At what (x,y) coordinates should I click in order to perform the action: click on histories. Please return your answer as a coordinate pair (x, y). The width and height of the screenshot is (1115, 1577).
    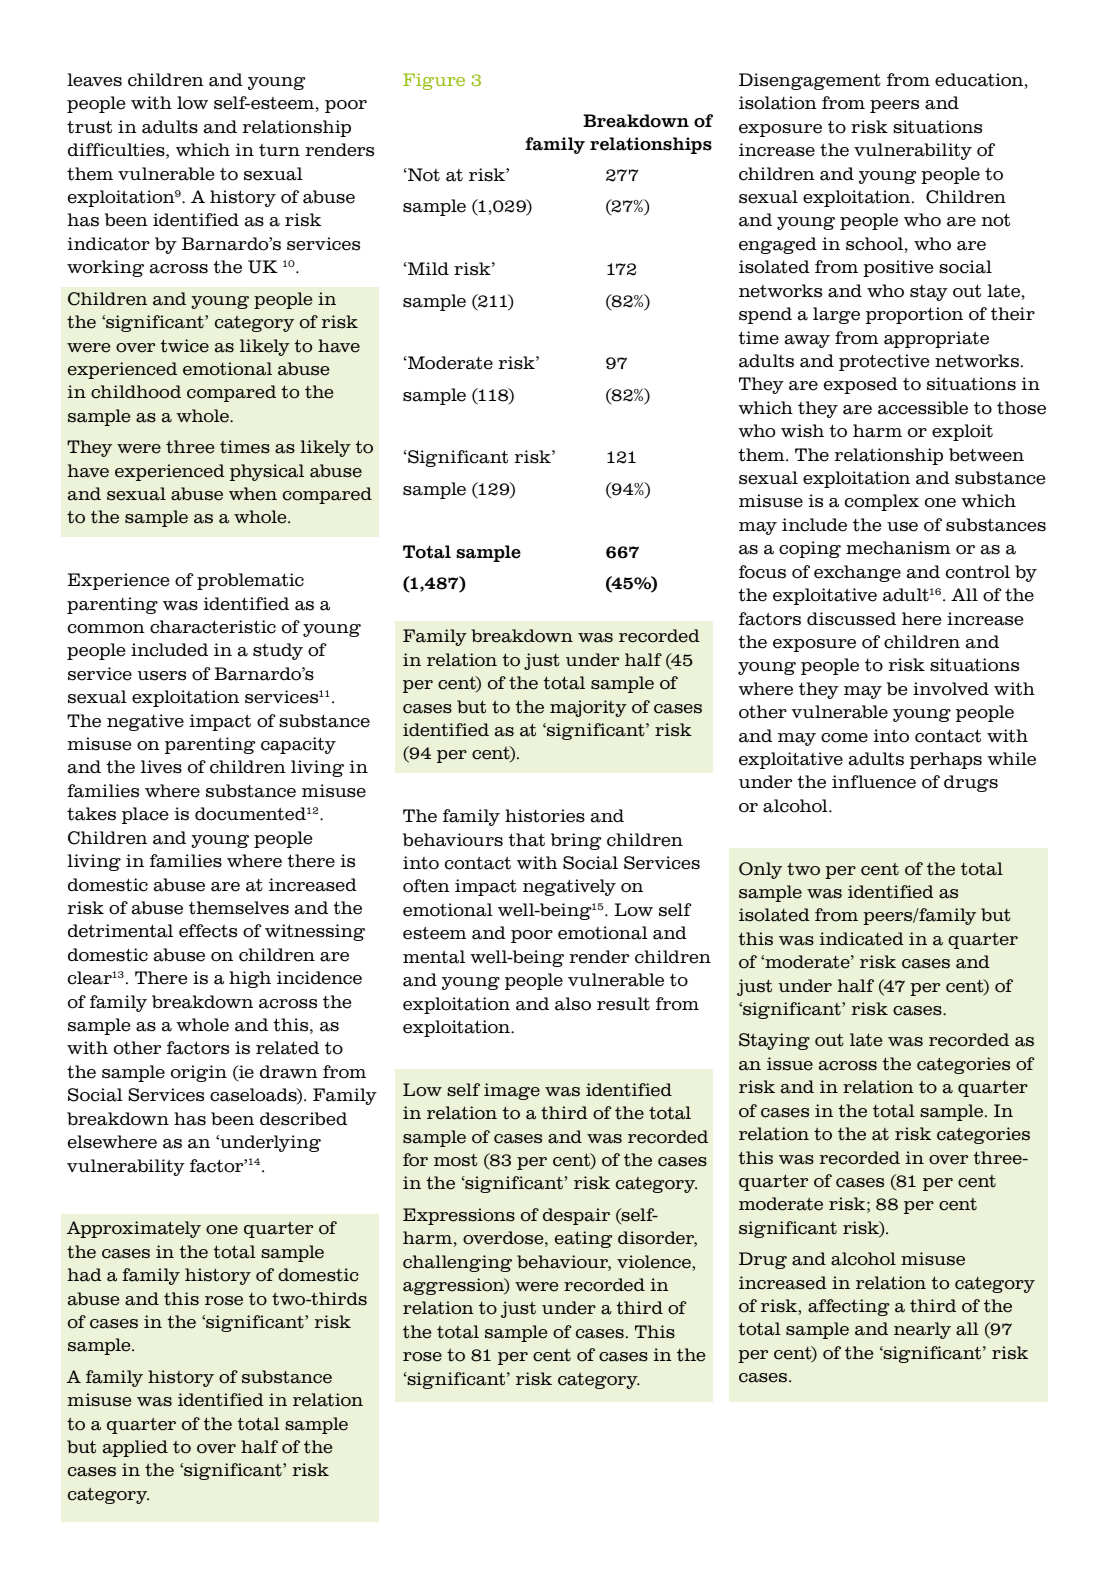
    Looking at the image, I should click on (545, 816).
